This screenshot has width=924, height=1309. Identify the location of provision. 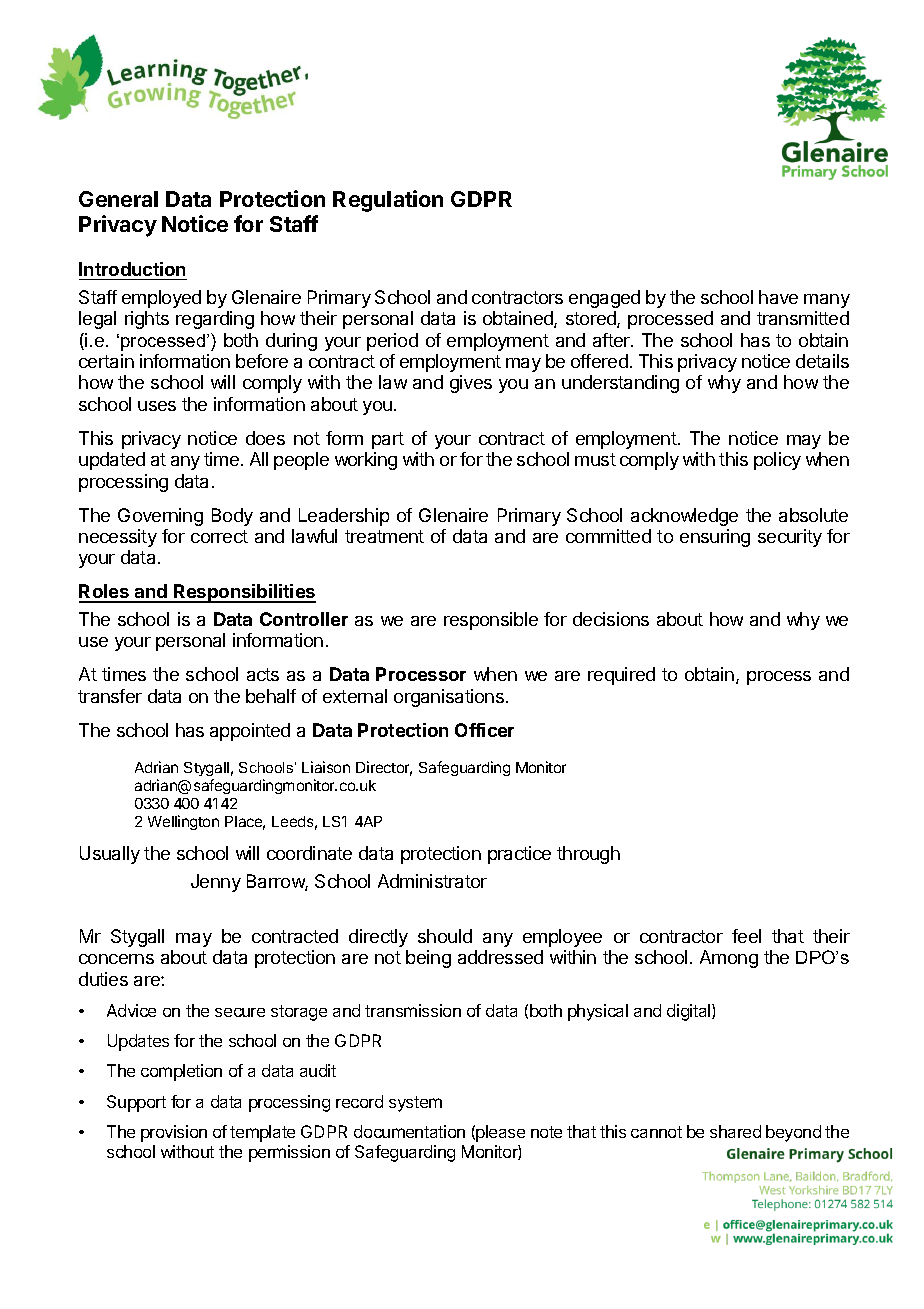
(174, 1133).
